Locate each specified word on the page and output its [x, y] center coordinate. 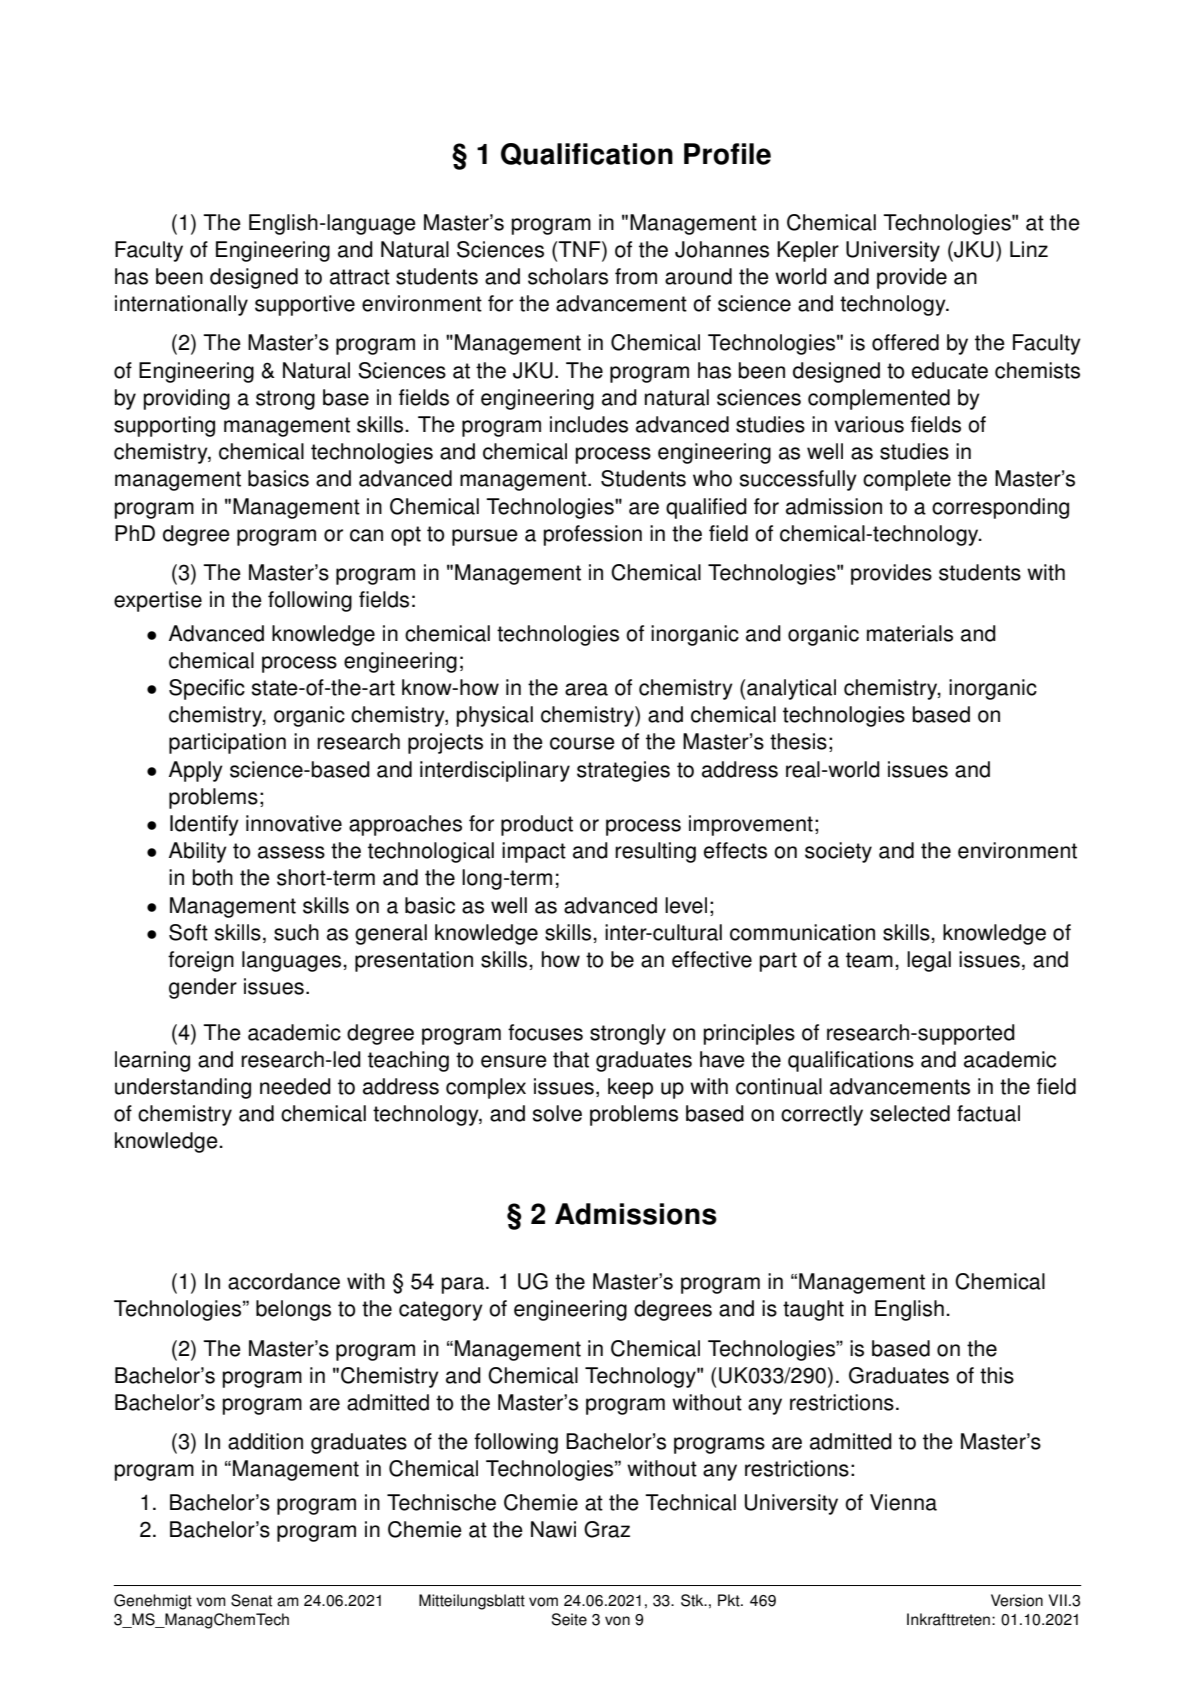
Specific [207, 689]
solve [557, 1113]
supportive [305, 305]
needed [295, 1086]
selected [910, 1113]
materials [910, 633]
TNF [580, 249]
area [586, 689]
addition [265, 1441]
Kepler [808, 251]
